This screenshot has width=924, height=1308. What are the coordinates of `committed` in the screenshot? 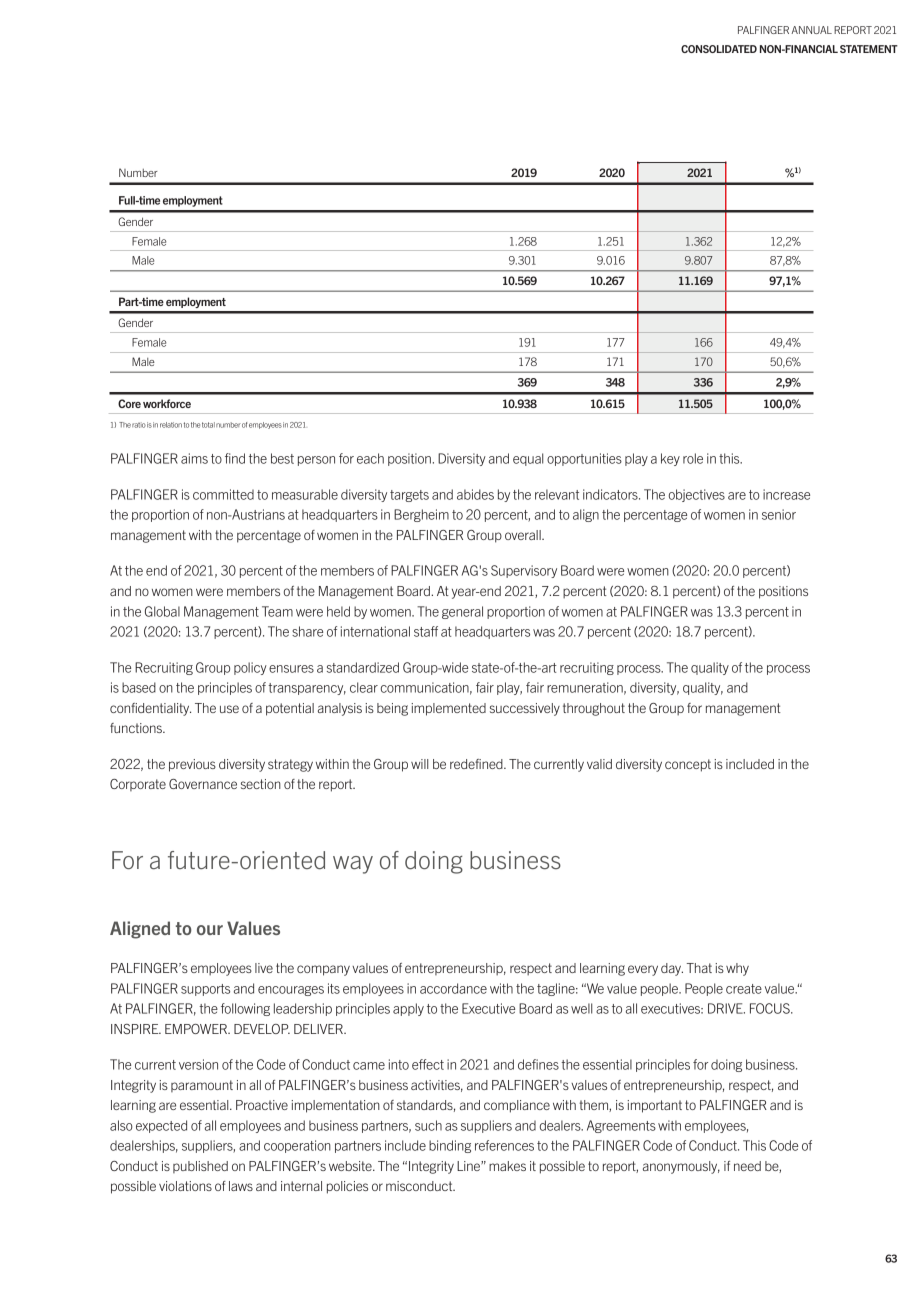 It's located at (223, 494).
